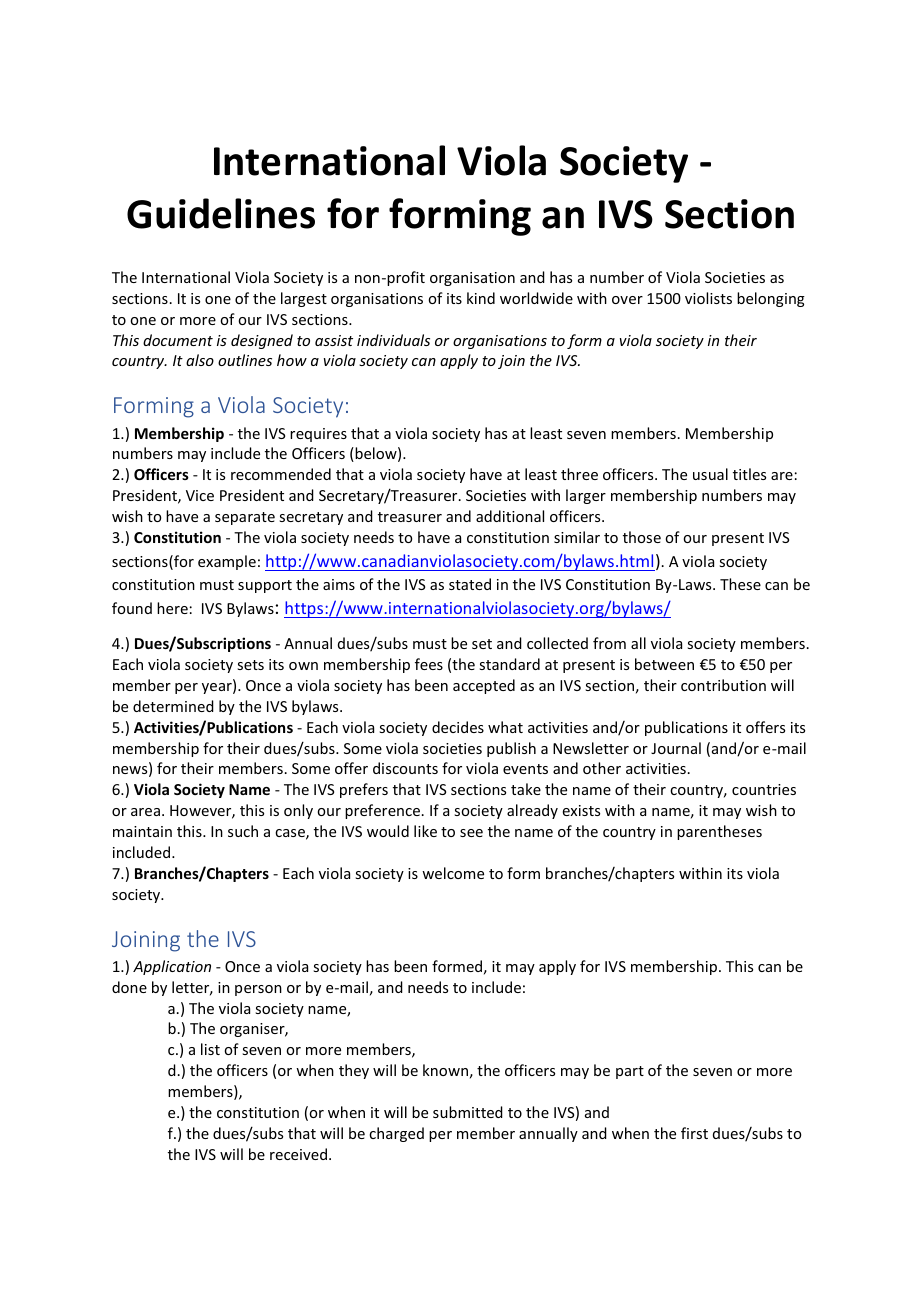 The image size is (924, 1307). I want to click on received, so click(298, 1154).
